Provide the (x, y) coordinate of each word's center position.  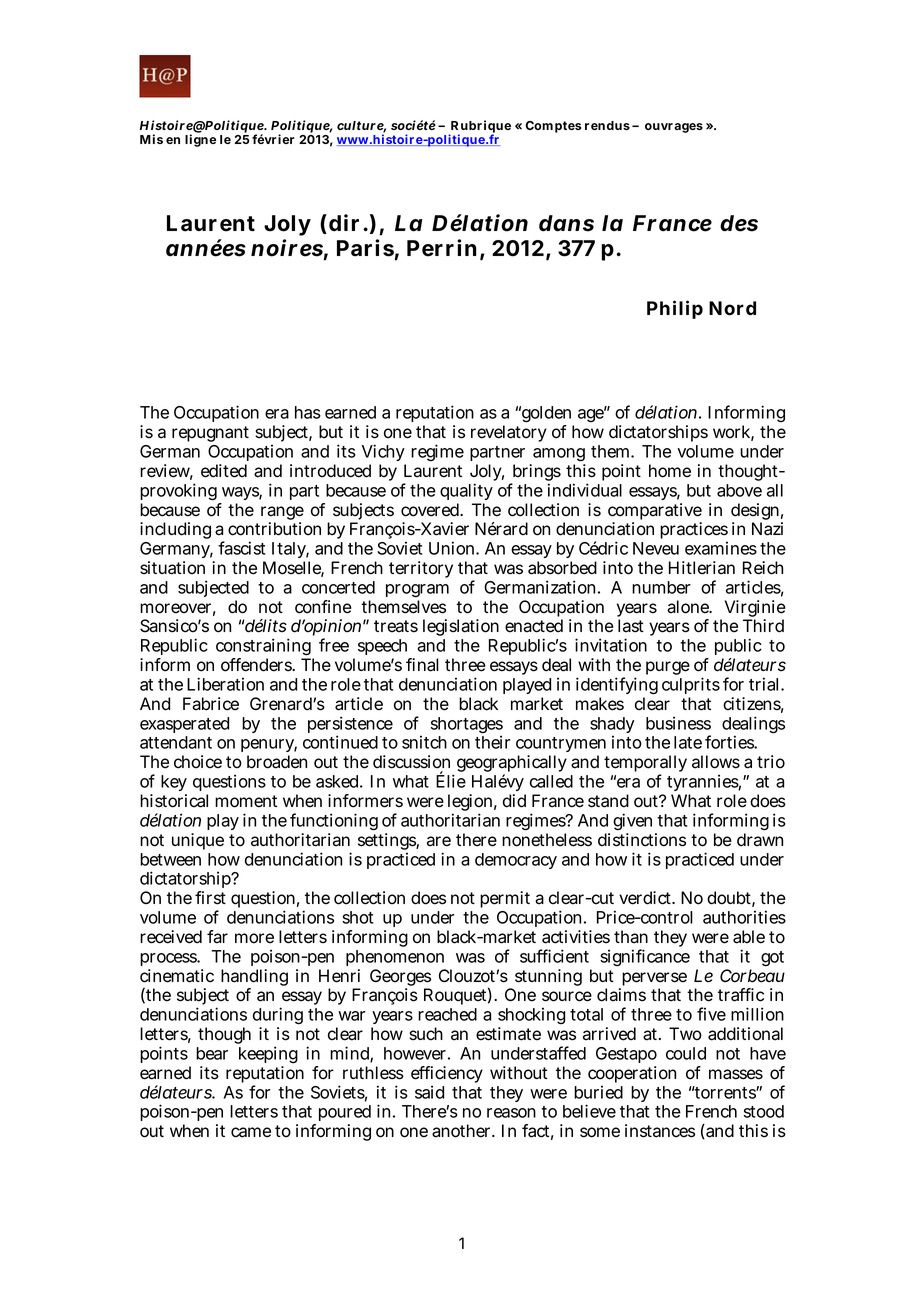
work (733, 433)
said (429, 1092)
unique (198, 841)
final (422, 665)
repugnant (210, 434)
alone (689, 607)
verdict (646, 898)
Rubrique (480, 128)
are (439, 841)
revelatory (509, 433)
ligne (200, 140)
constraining (265, 648)
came (251, 1132)
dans (566, 223)
